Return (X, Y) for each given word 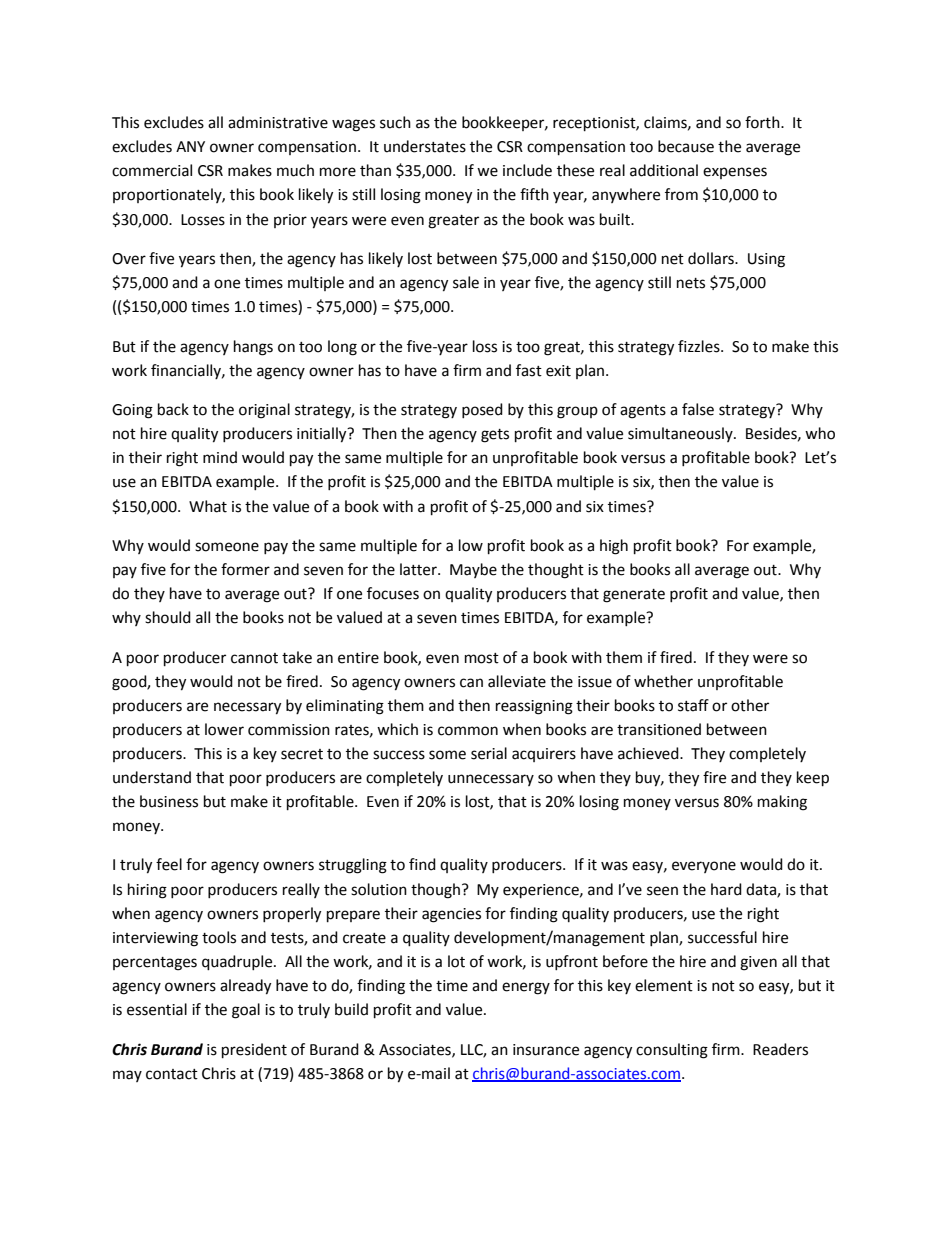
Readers (780, 1049)
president (254, 1051)
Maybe (473, 570)
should (168, 617)
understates (425, 146)
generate (634, 596)
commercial (152, 170)
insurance (546, 1050)
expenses (735, 173)
